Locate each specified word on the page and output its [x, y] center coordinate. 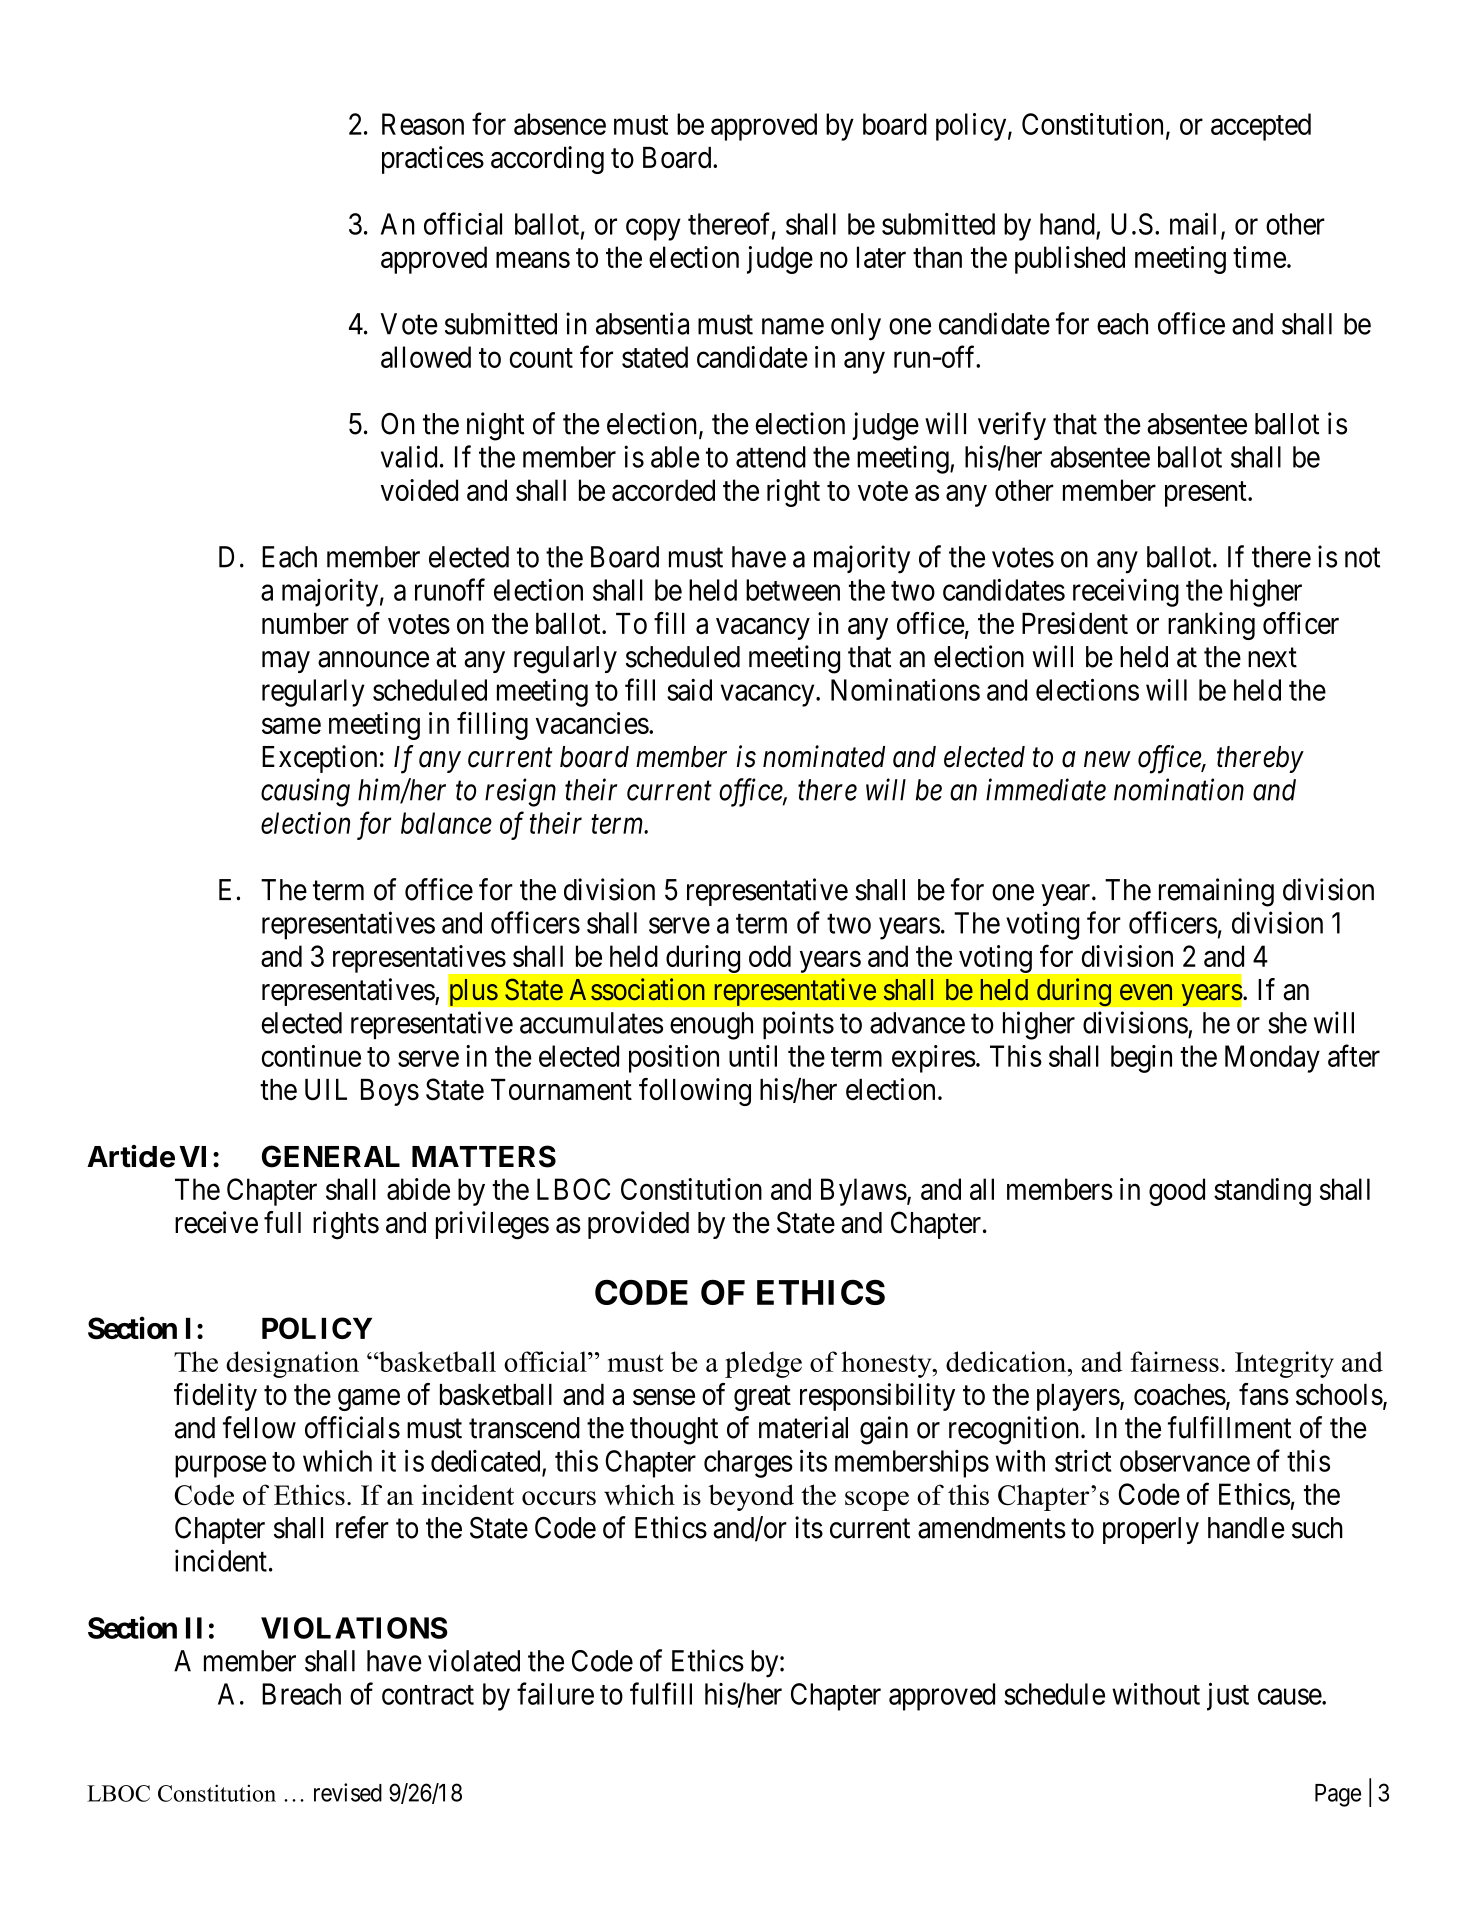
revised [348, 1792]
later [881, 257]
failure [555, 1693]
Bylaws [864, 1192]
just [1228, 1697]
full [282, 1222]
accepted [1261, 127]
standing [1262, 1192]
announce [373, 659]
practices [433, 160]
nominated [824, 756]
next [1272, 658]
